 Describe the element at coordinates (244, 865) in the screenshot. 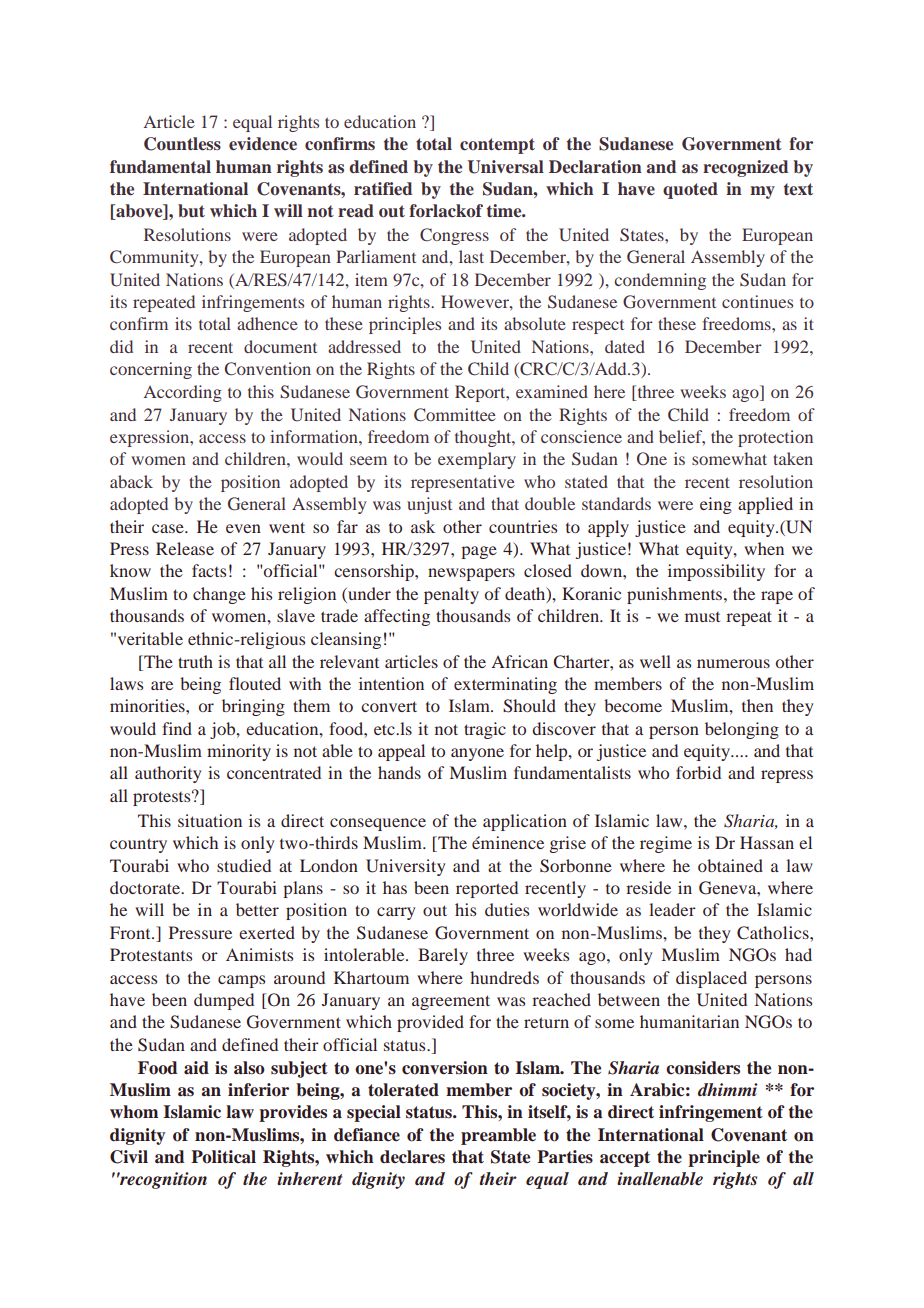

I see `studied` at that location.
